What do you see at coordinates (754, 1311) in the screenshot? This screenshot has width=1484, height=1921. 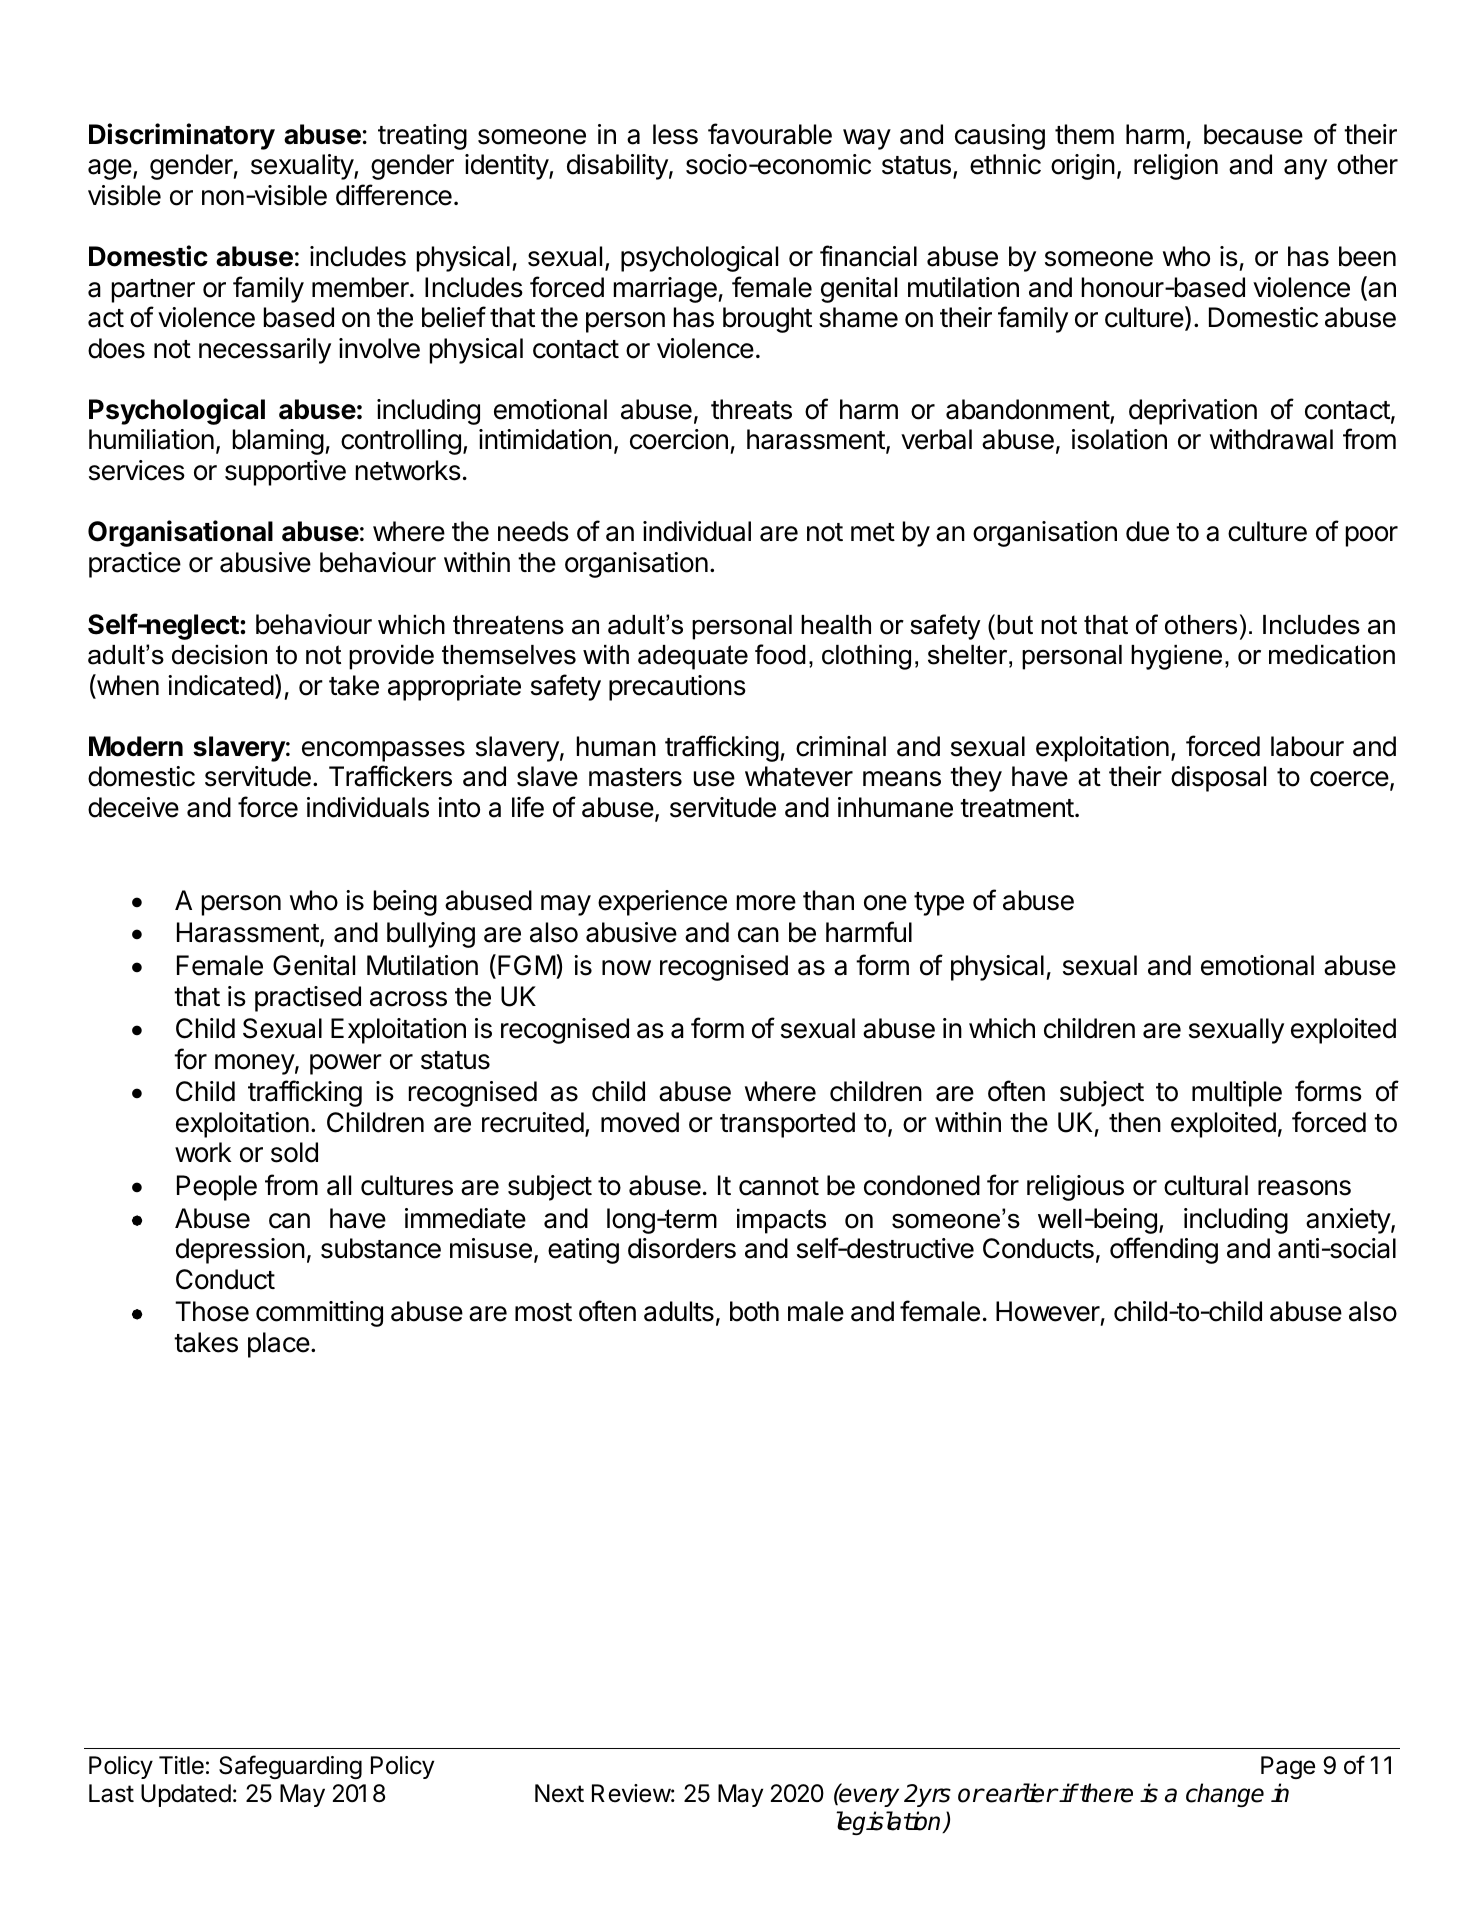 I see `both` at bounding box center [754, 1311].
